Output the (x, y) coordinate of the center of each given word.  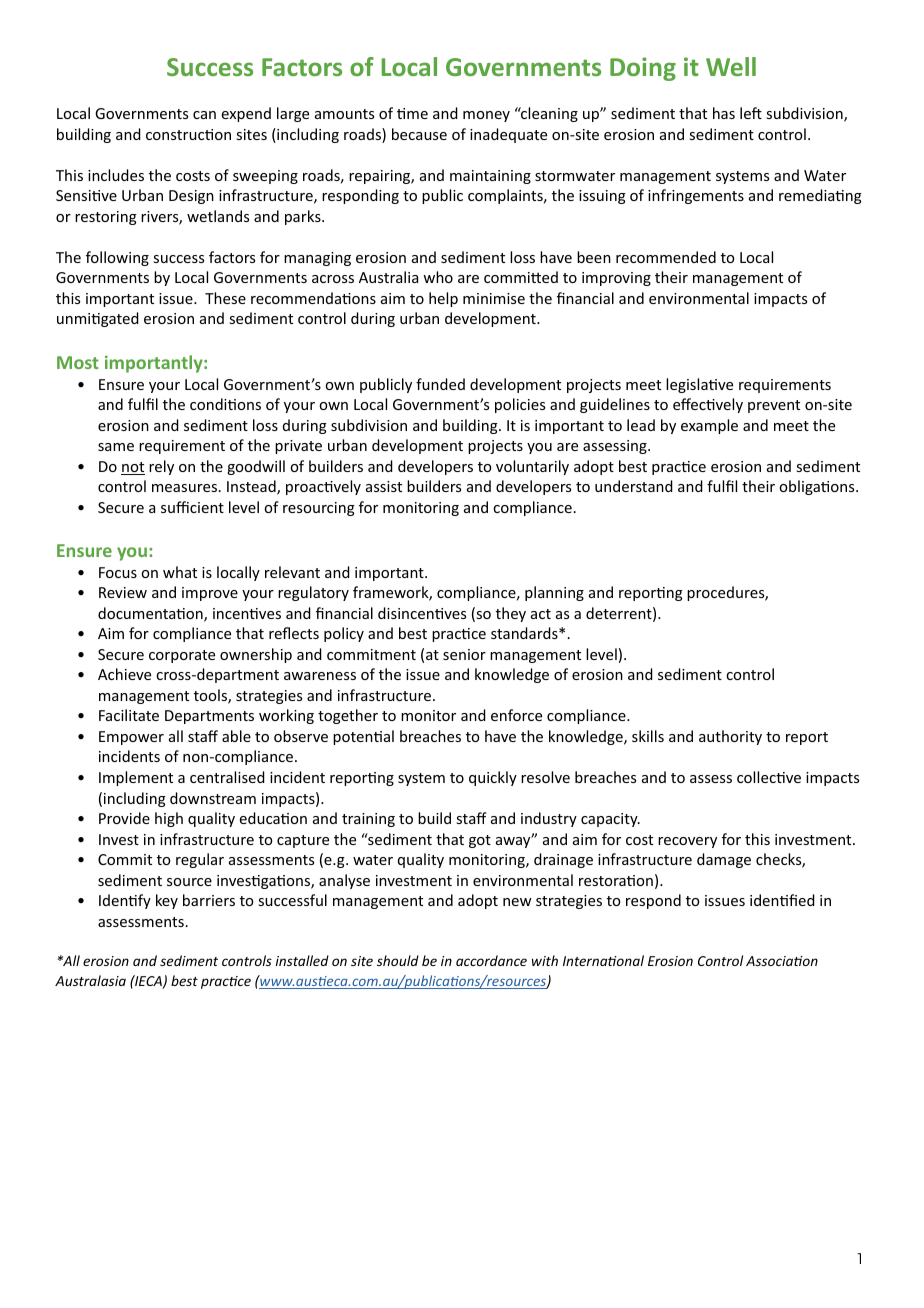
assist (384, 486)
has (724, 113)
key (167, 901)
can (204, 115)
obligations (818, 487)
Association (782, 961)
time (412, 113)
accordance (491, 960)
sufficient (192, 507)
